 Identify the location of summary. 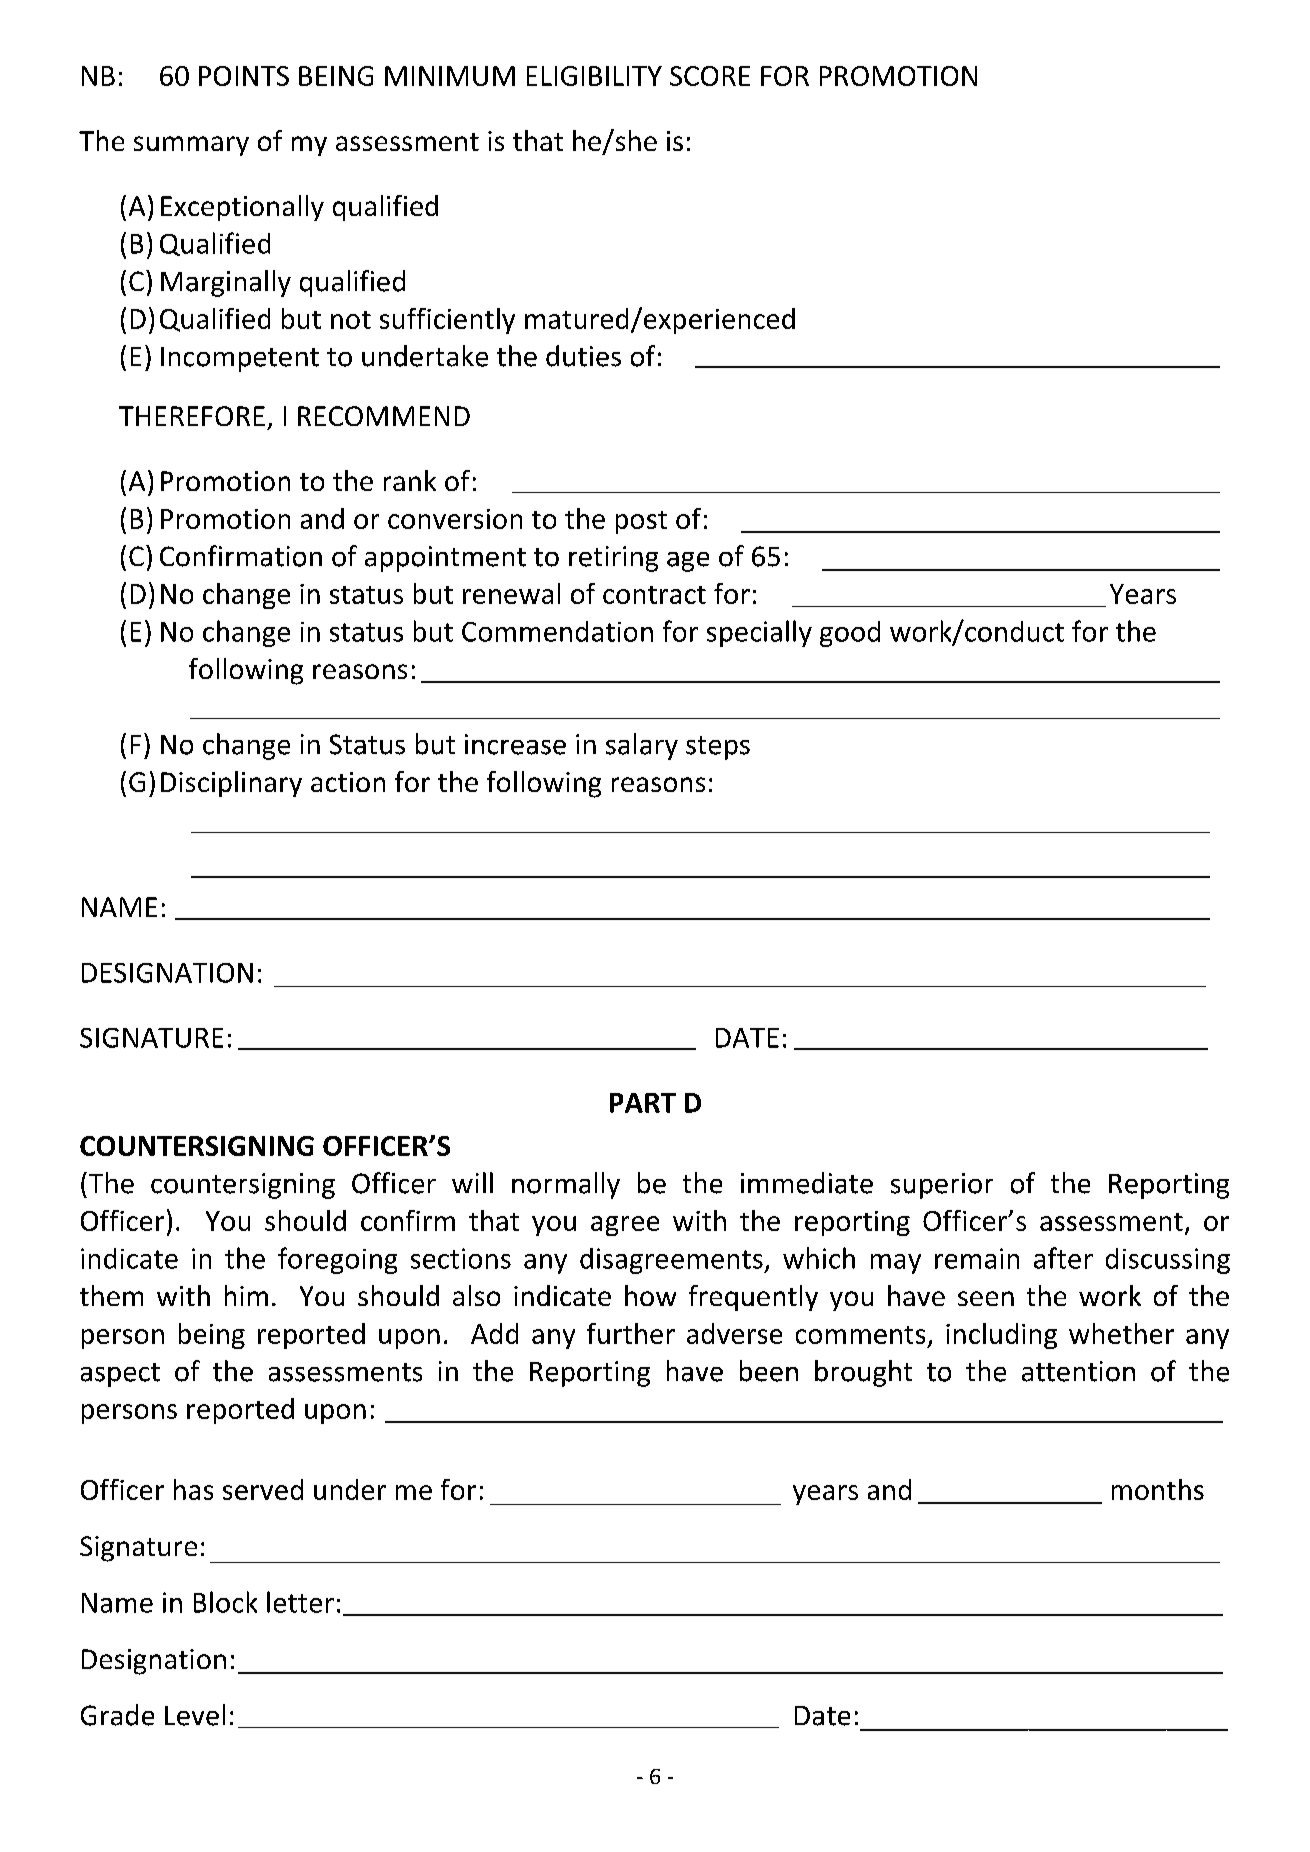
(191, 146).
